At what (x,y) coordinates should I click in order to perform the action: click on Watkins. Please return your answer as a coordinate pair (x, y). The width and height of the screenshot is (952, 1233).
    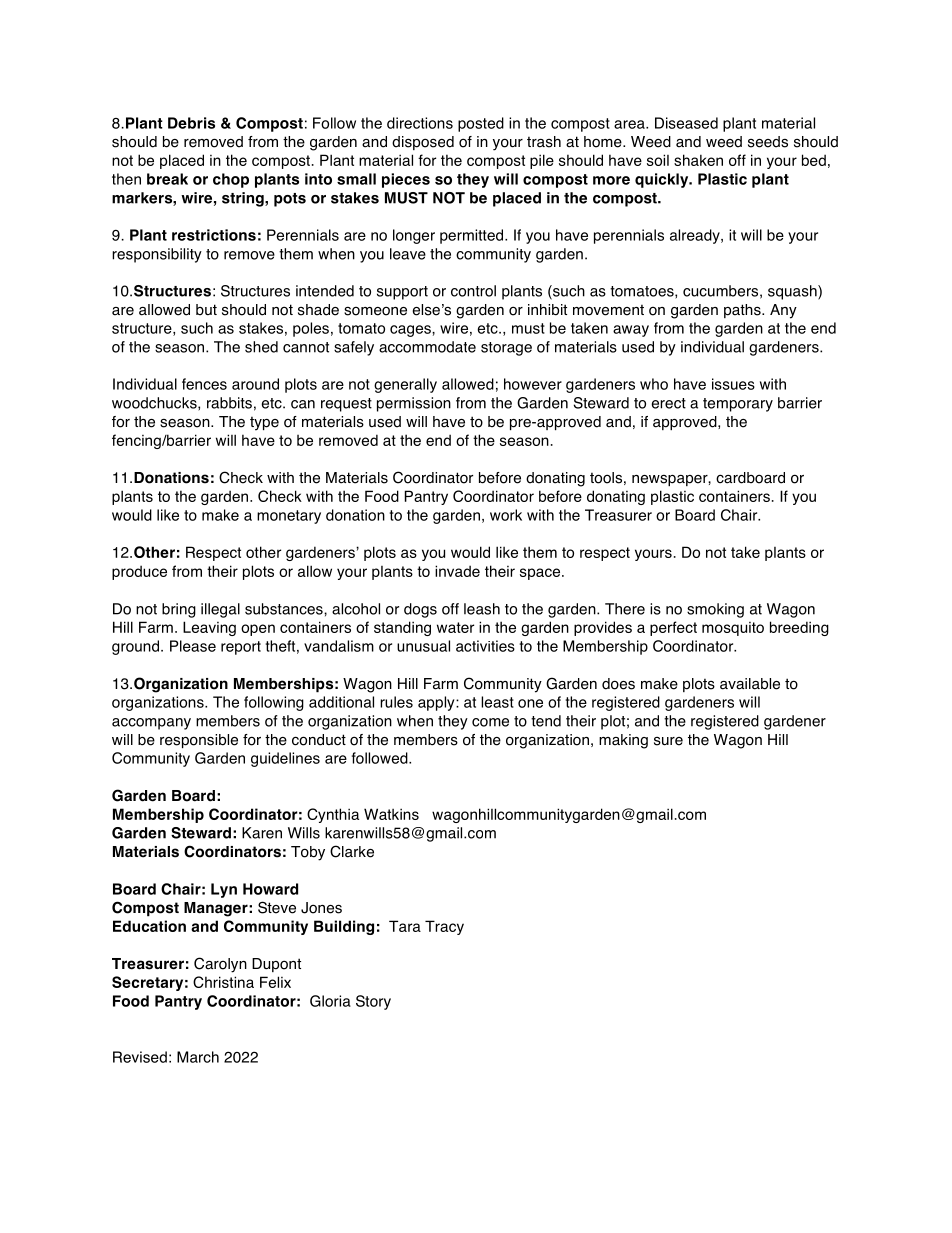
    Looking at the image, I should click on (391, 814).
